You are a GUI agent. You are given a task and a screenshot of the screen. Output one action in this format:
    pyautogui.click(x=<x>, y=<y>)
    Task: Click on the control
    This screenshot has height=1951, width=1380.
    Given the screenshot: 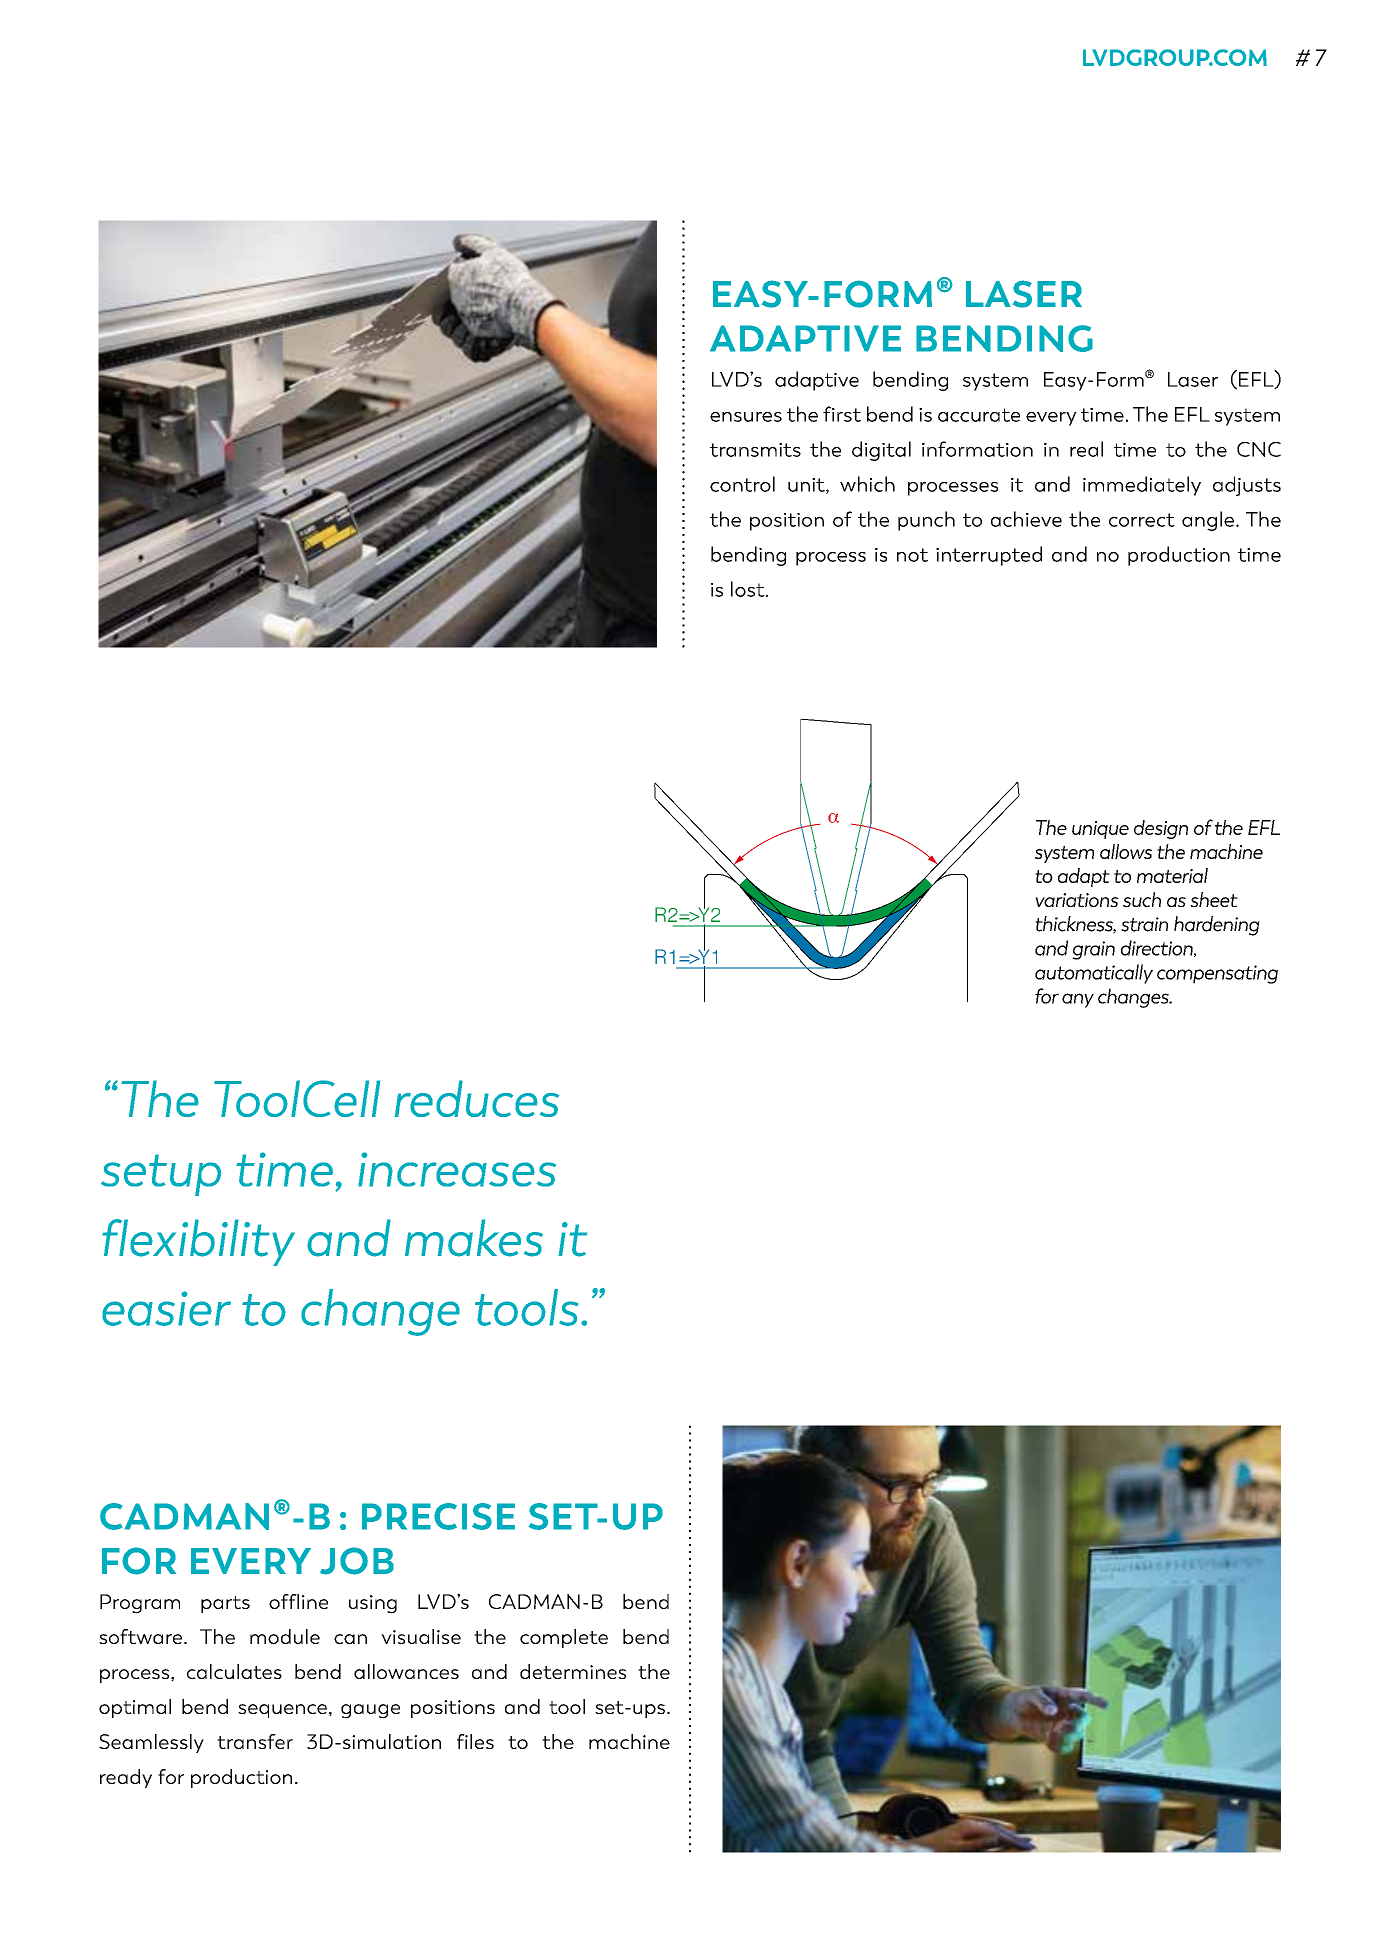 What is the action you would take?
    pyautogui.click(x=742, y=484)
